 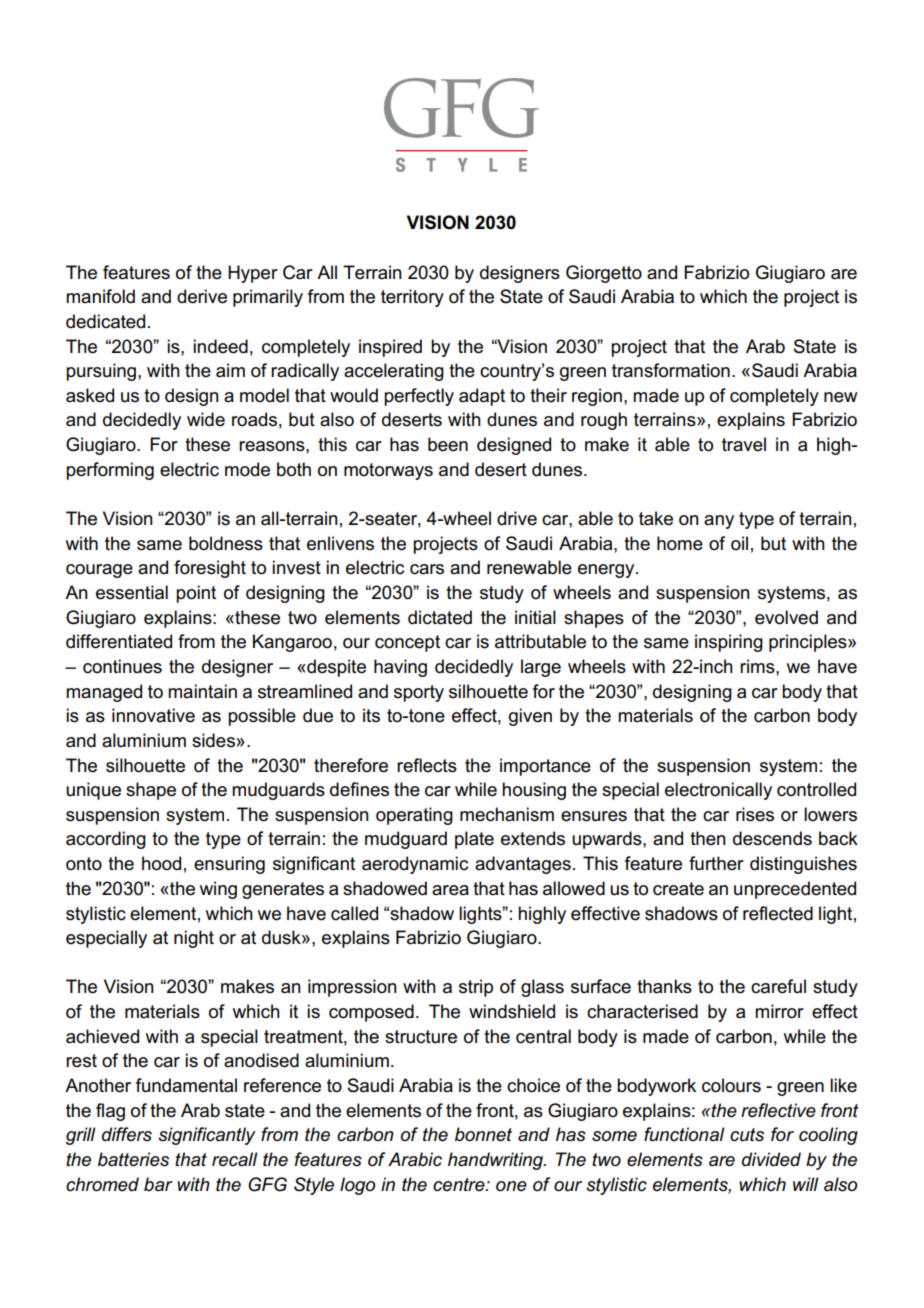 What do you see at coordinates (497, 1161) in the screenshot?
I see `handwriting` at bounding box center [497, 1161].
